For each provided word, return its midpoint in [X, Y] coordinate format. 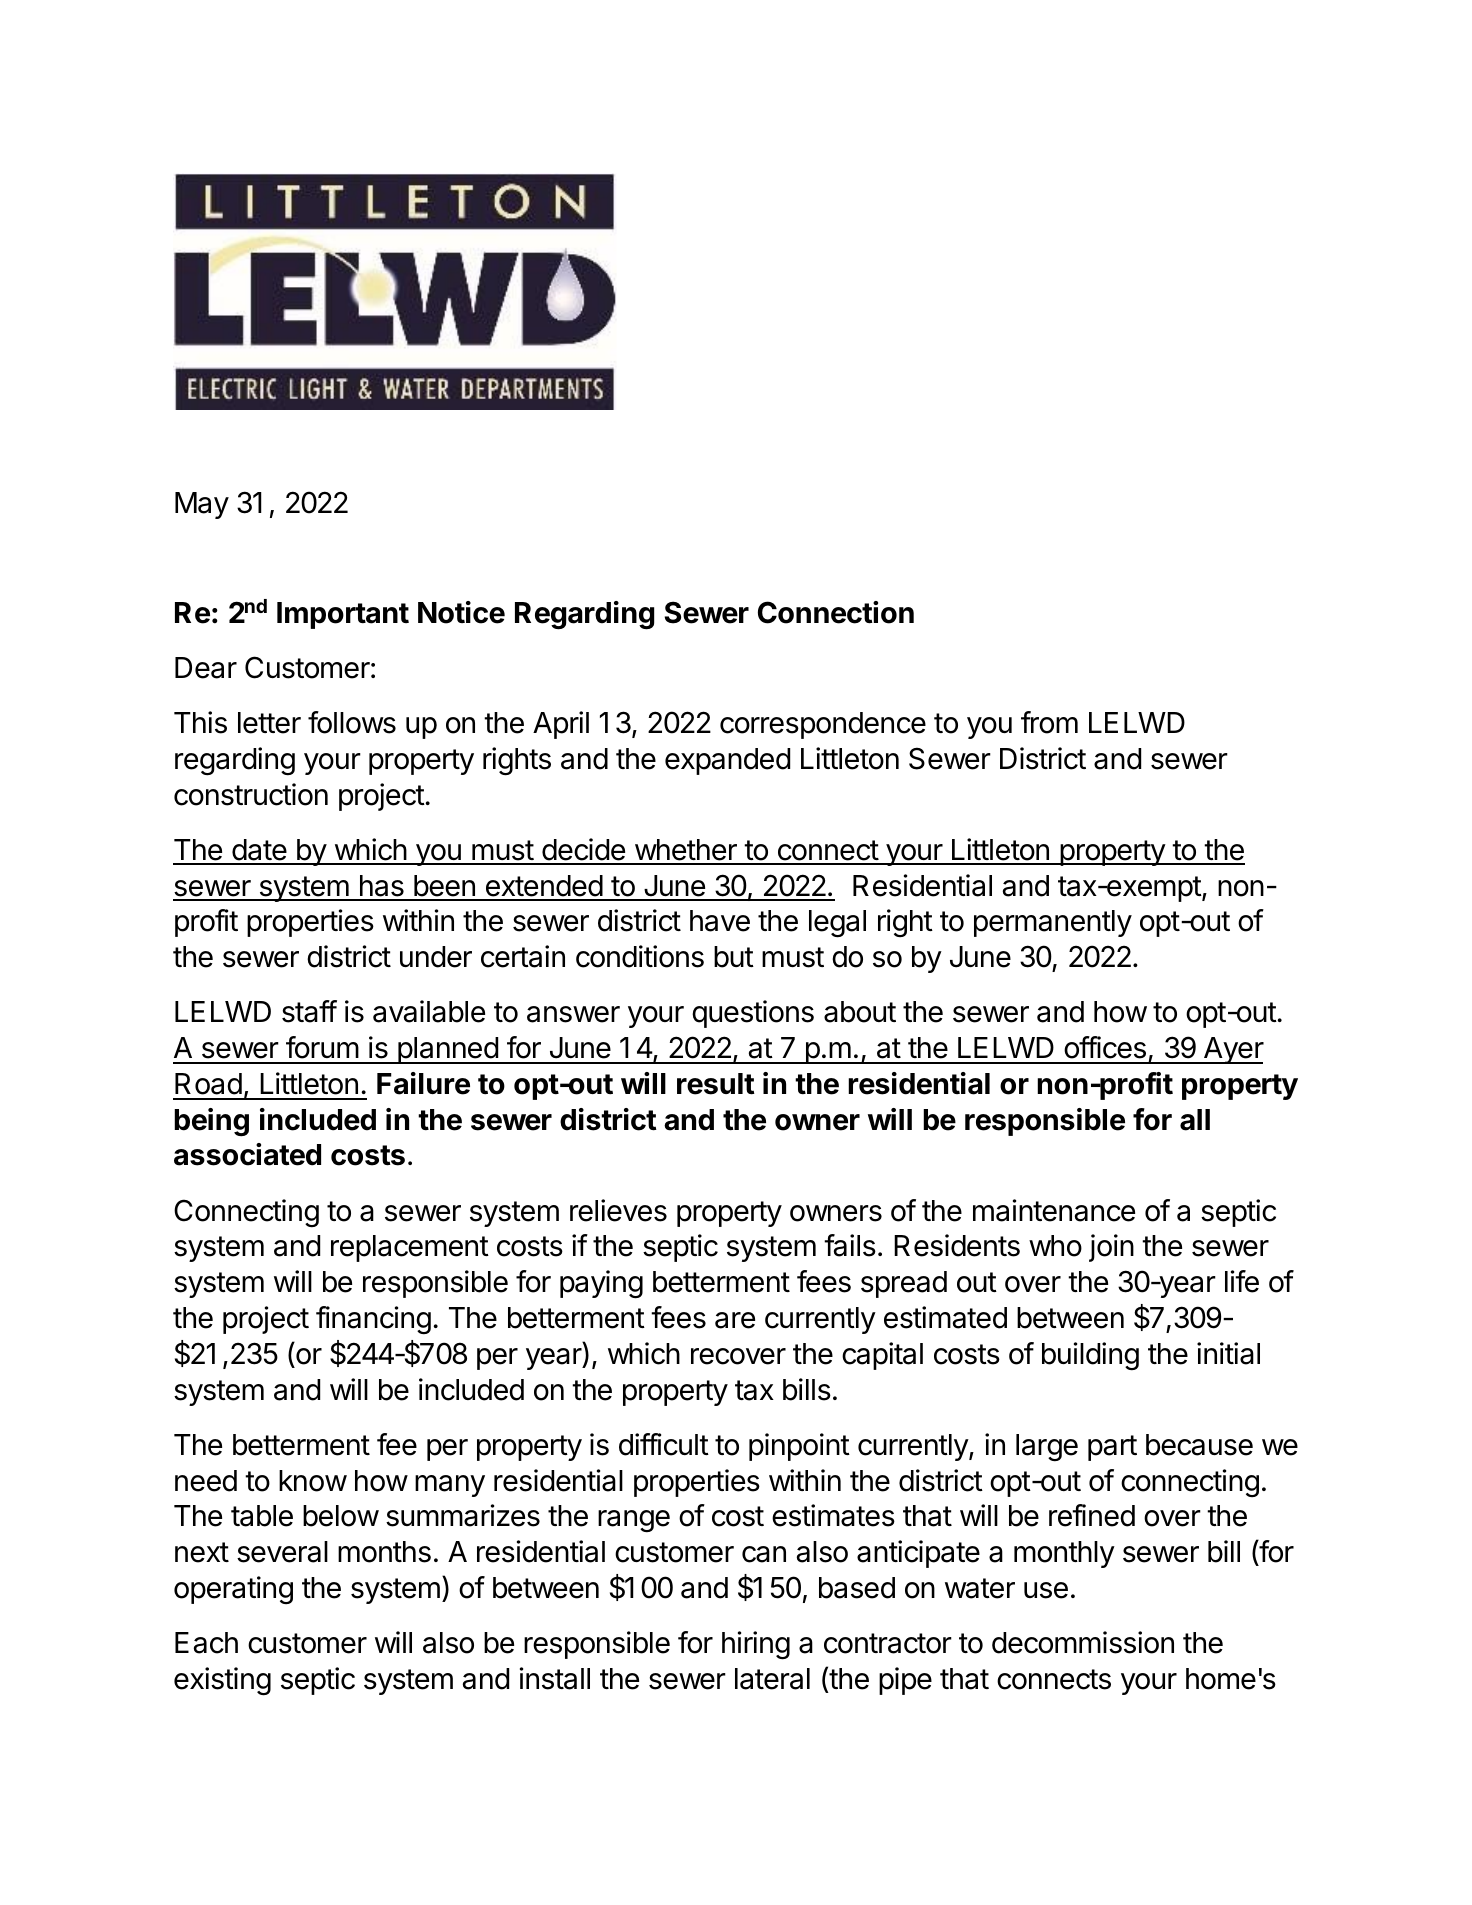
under [436, 957]
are [735, 1320]
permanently [1053, 923]
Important [343, 615]
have [720, 921]
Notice [461, 612]
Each [206, 1643]
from [1049, 722]
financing [373, 1320]
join [1111, 1248]
